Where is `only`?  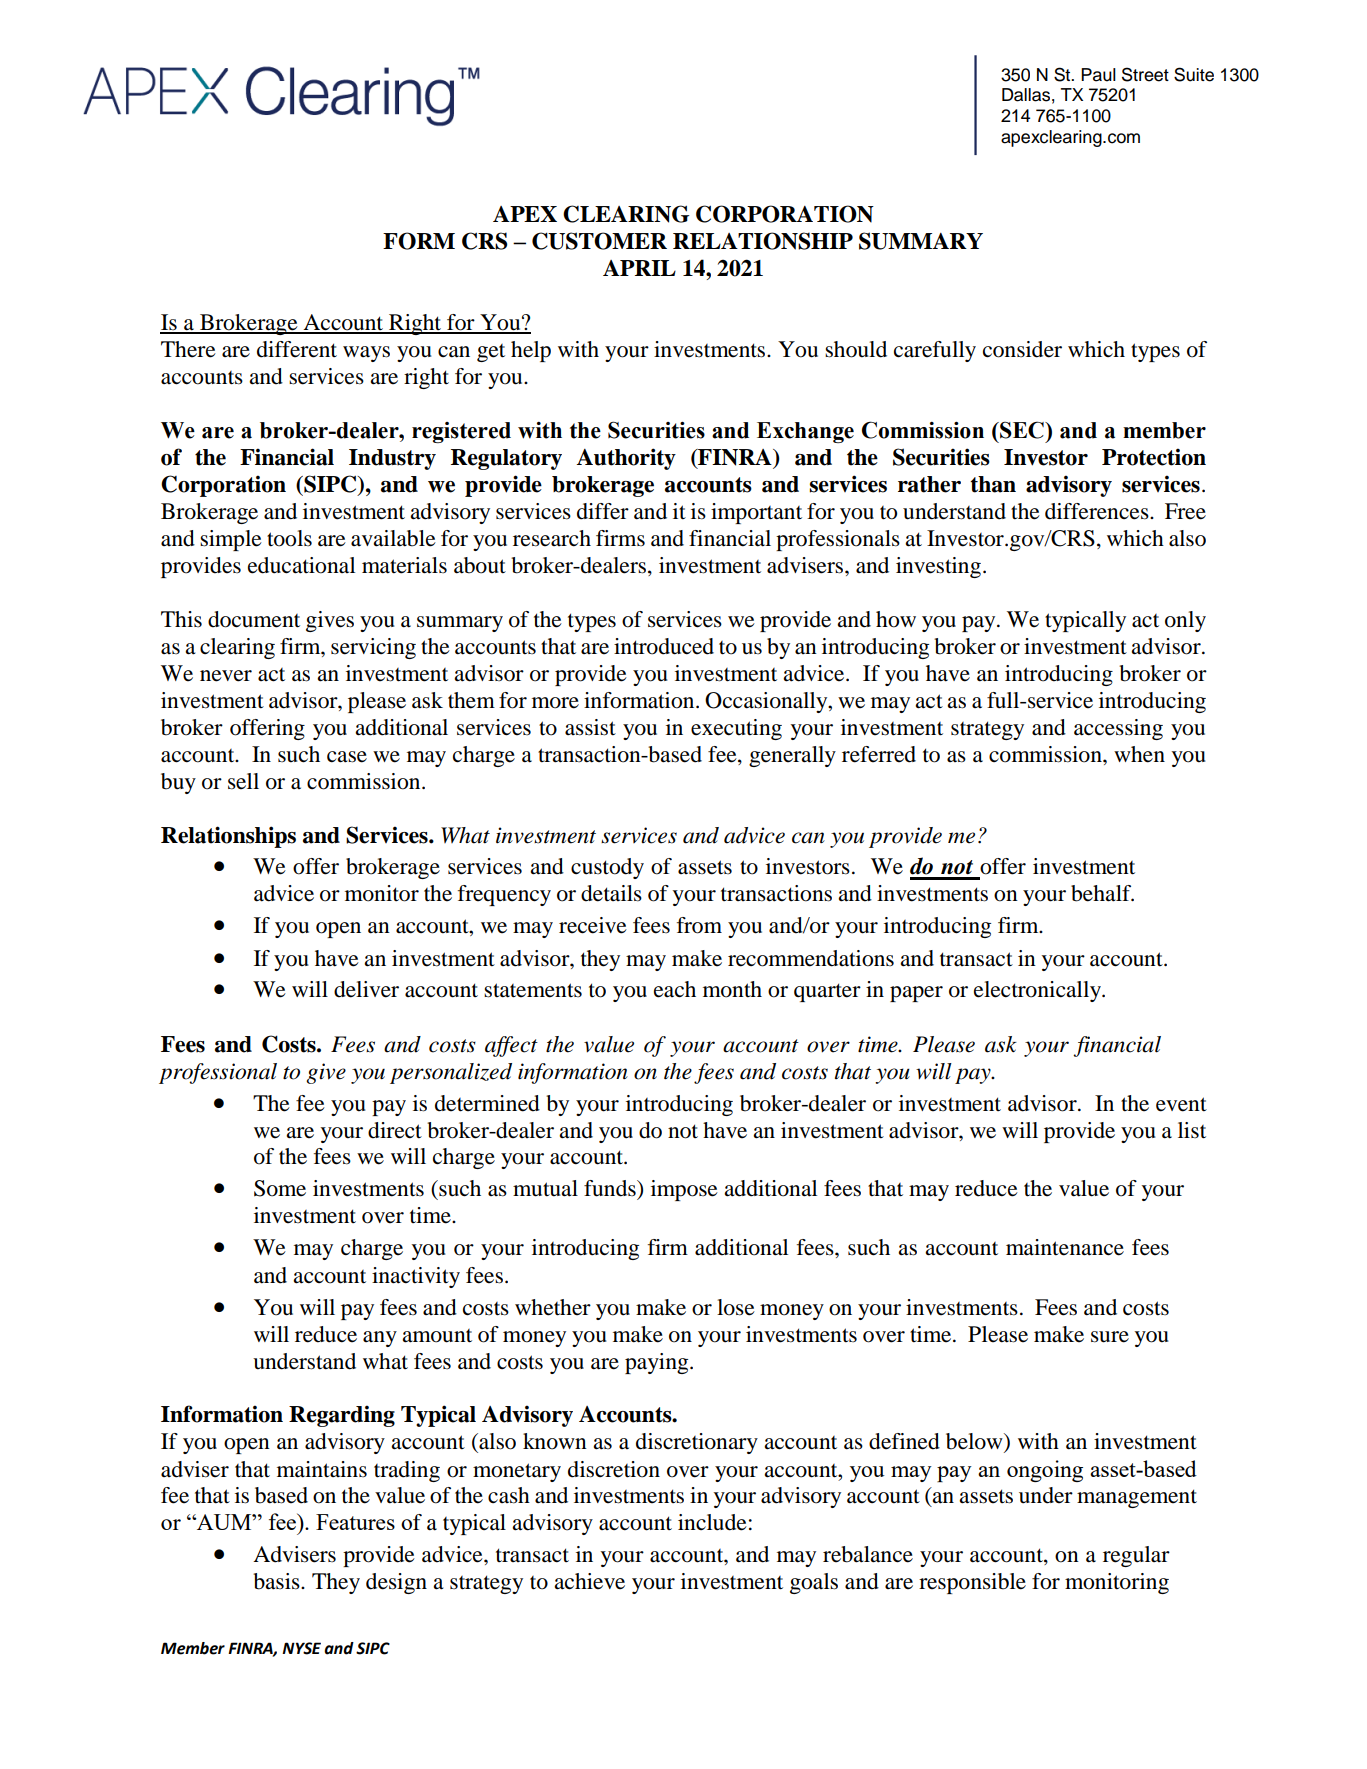 only is located at coordinates (1185, 621).
